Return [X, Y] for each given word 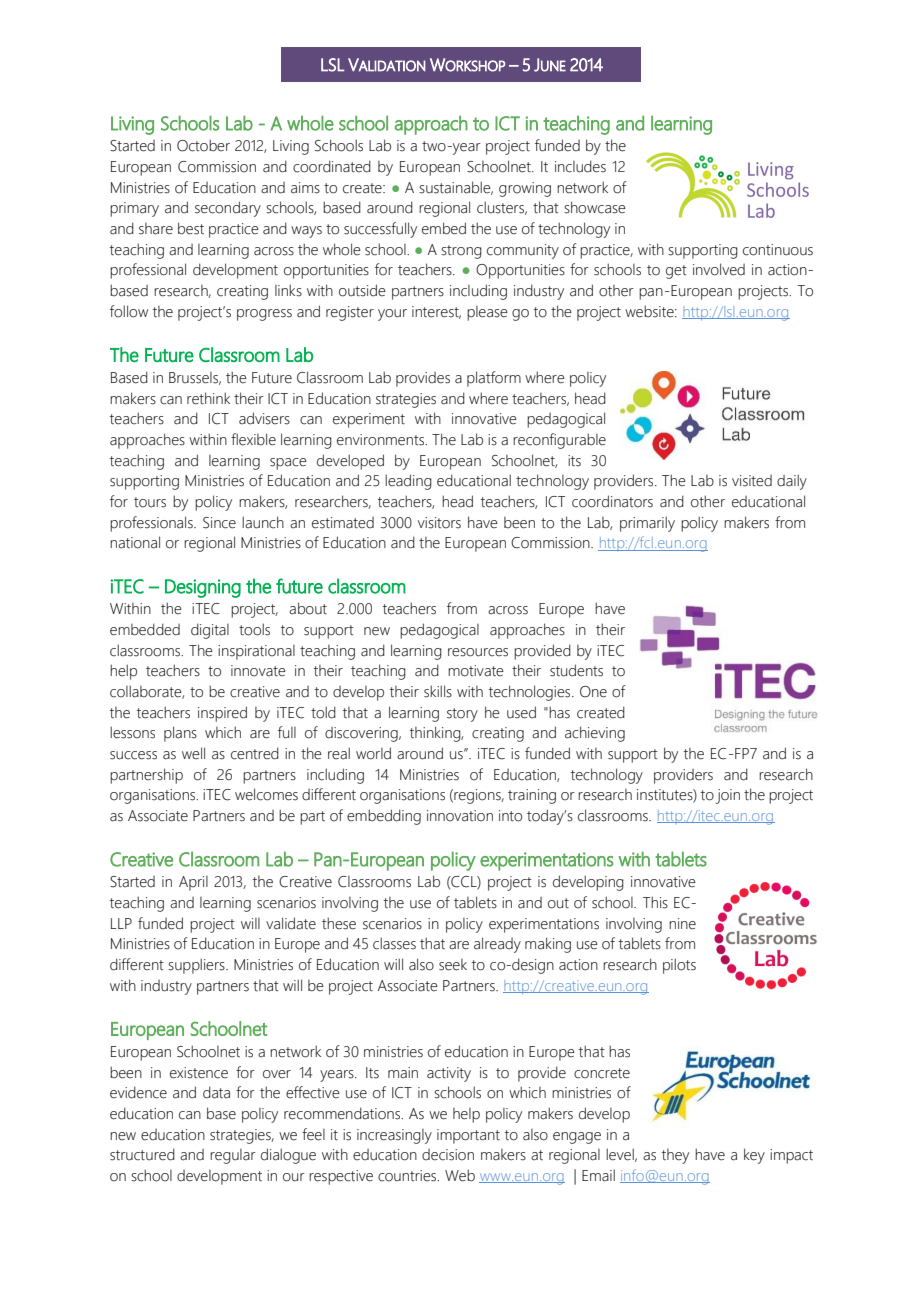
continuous [778, 250]
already [497, 945]
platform [494, 379]
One [593, 692]
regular [233, 1156]
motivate [476, 671]
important [468, 1136]
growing [525, 189]
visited [752, 481]
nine [682, 924]
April [193, 883]
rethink [208, 398]
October [203, 145]
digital [210, 631]
